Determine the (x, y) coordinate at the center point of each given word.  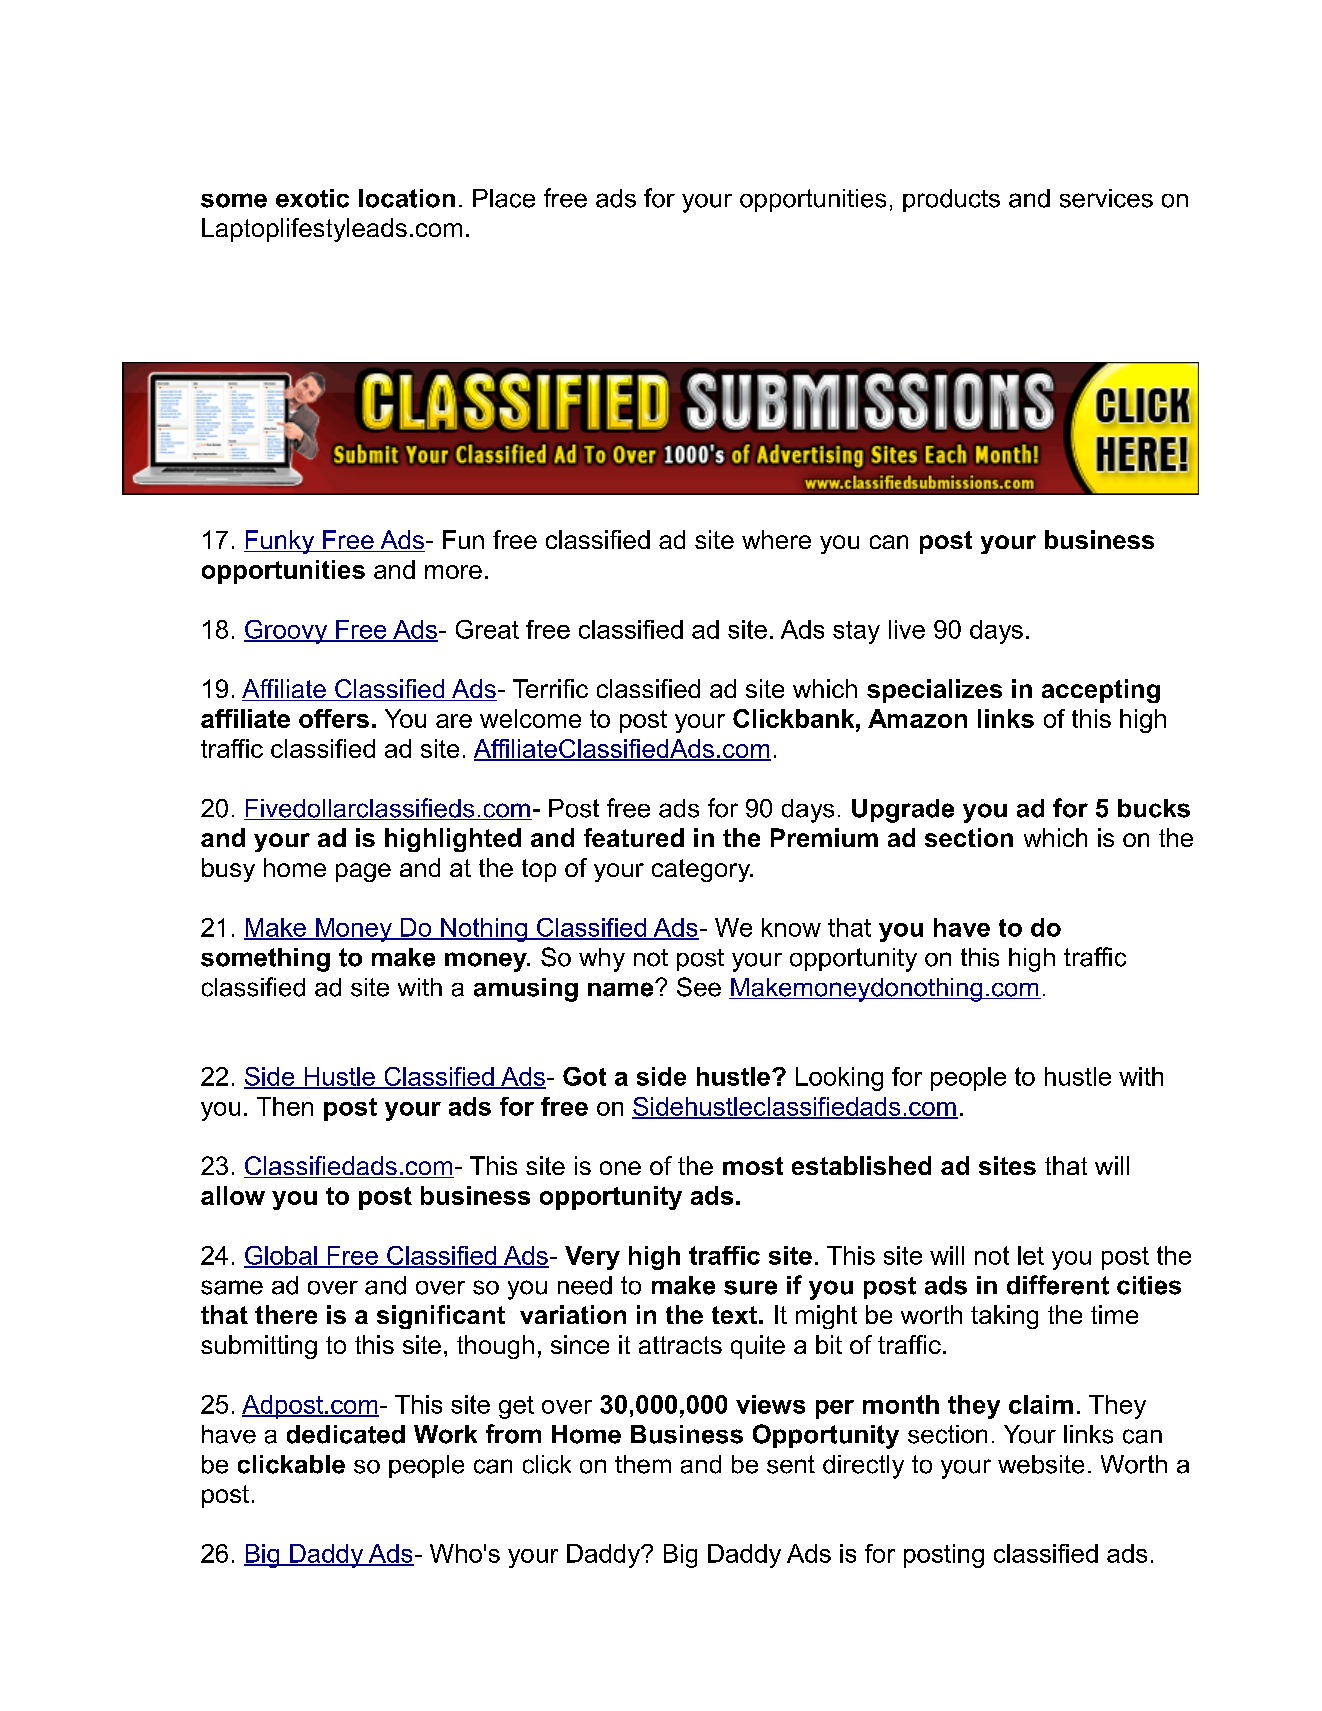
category (702, 870)
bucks (1154, 808)
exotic (312, 198)
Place (504, 198)
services (1106, 198)
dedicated (346, 1434)
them (643, 1464)
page (363, 872)
